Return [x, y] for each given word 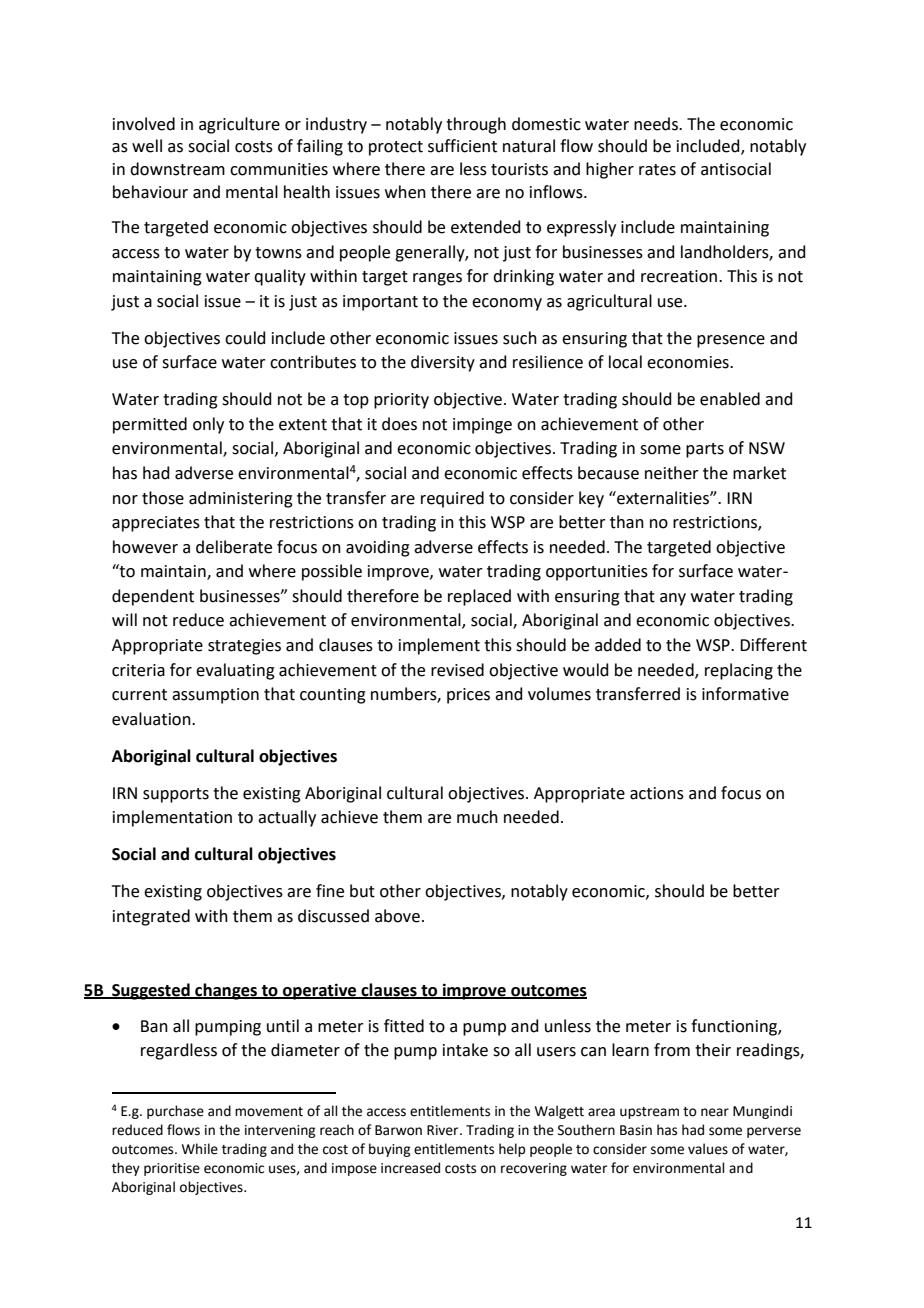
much [477, 817]
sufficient [462, 146]
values [708, 1149]
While [200, 1149]
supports [176, 795]
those [163, 498]
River [444, 1130]
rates [657, 170]
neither [672, 473]
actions [657, 793]
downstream [177, 169]
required [452, 499]
